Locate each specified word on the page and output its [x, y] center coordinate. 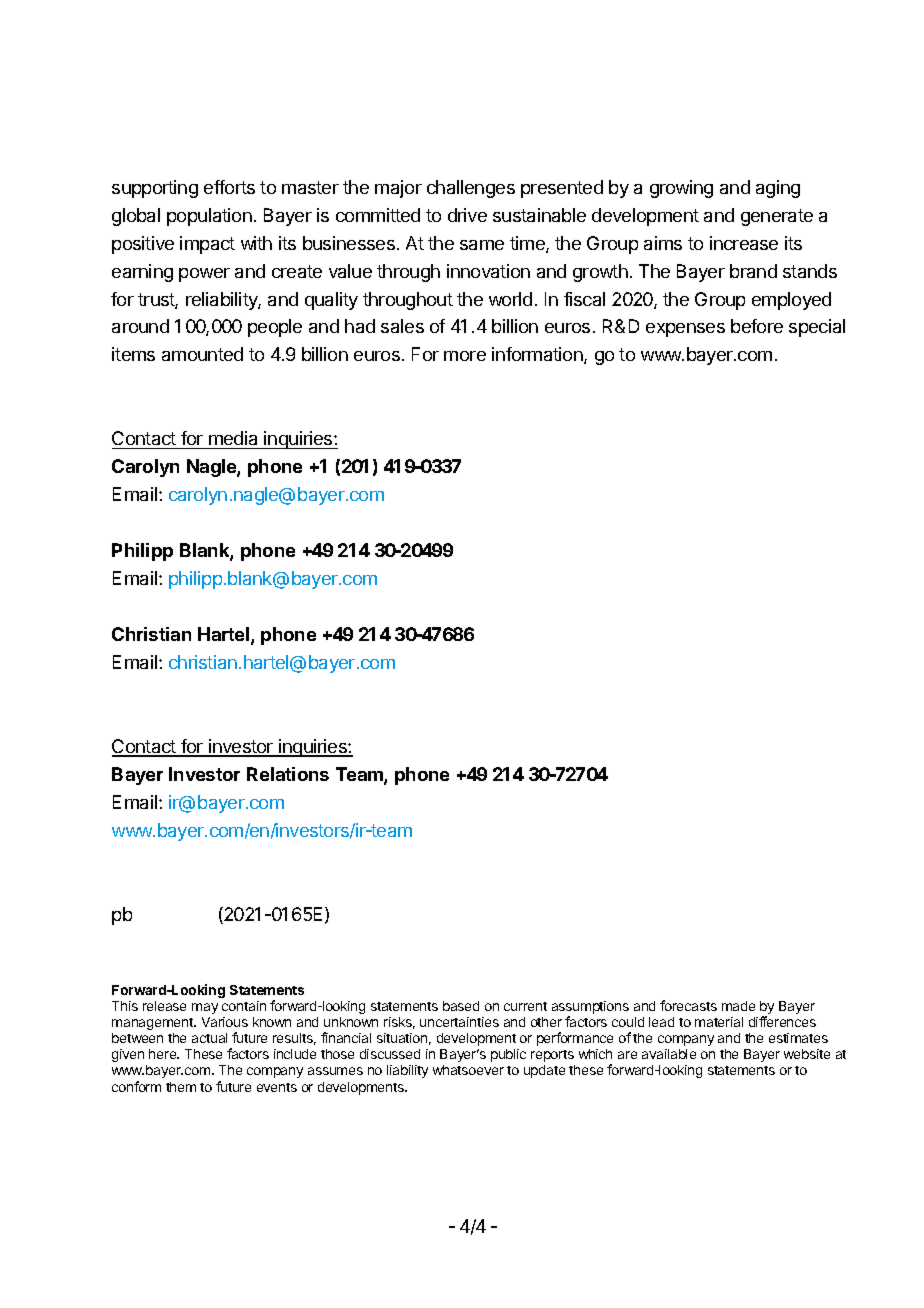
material [719, 1022]
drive [467, 215]
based [461, 1006]
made [738, 1006]
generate [777, 217]
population [209, 217]
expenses [685, 330]
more [465, 356]
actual [209, 1038]
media [234, 440]
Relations [288, 774]
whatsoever [468, 1070]
